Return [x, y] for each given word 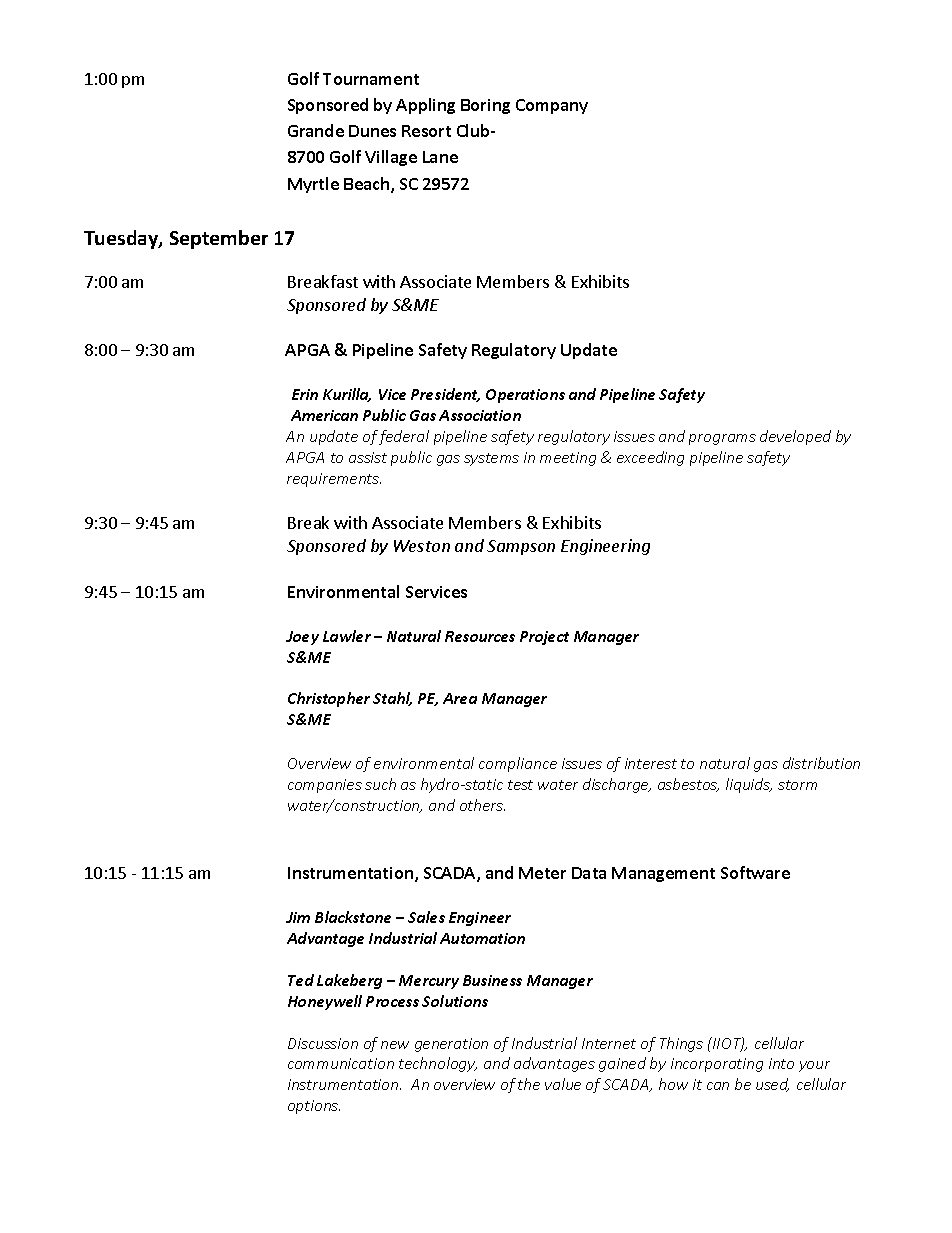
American [324, 415]
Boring [485, 106]
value [563, 1084]
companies [325, 786]
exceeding [650, 458]
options [314, 1107]
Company [552, 106]
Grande [316, 130]
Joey [302, 638]
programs [722, 439]
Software [755, 872]
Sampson [521, 547]
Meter [542, 873]
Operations [525, 396]
